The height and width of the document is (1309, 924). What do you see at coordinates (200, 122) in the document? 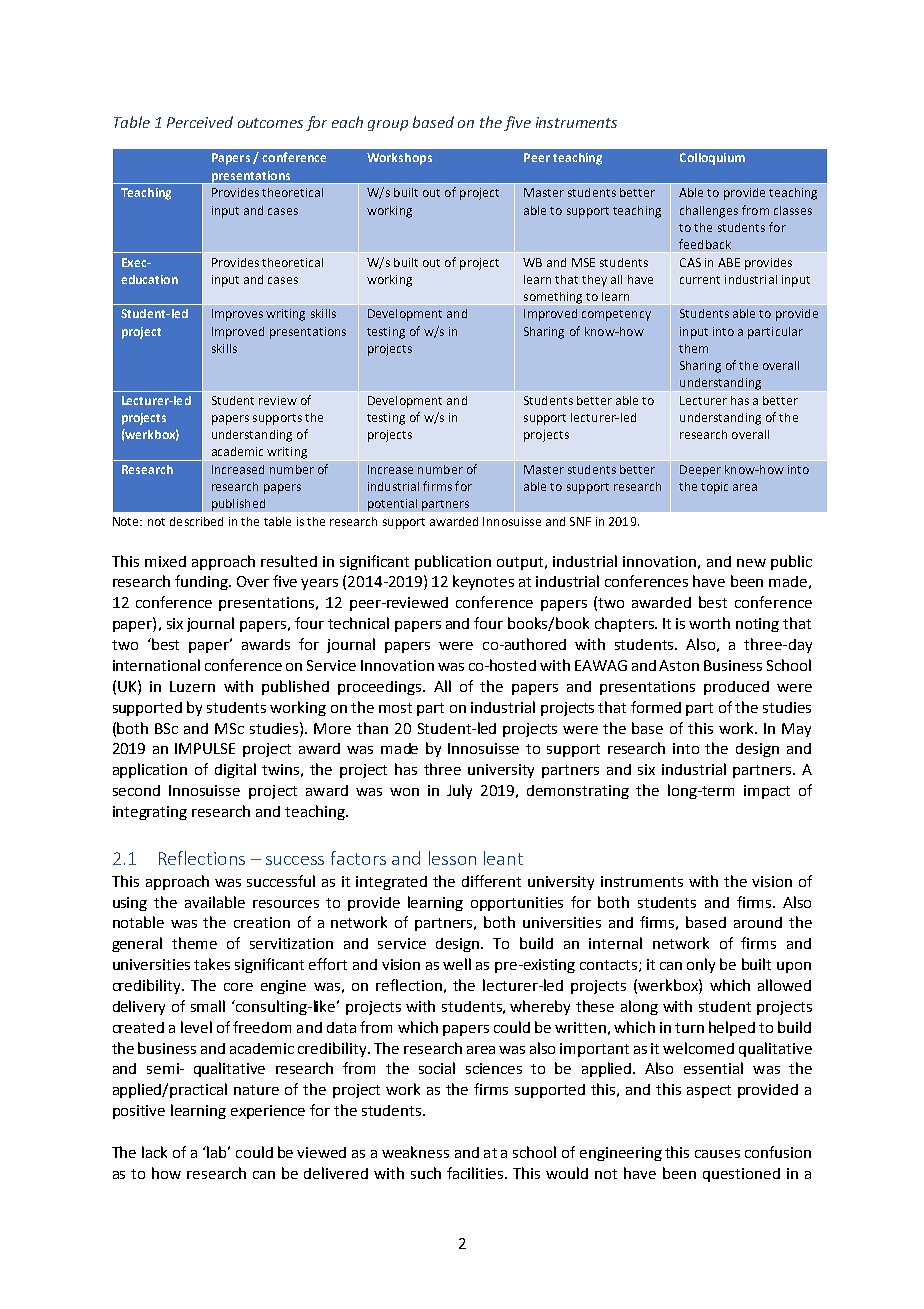
I see `Perceived` at bounding box center [200, 122].
